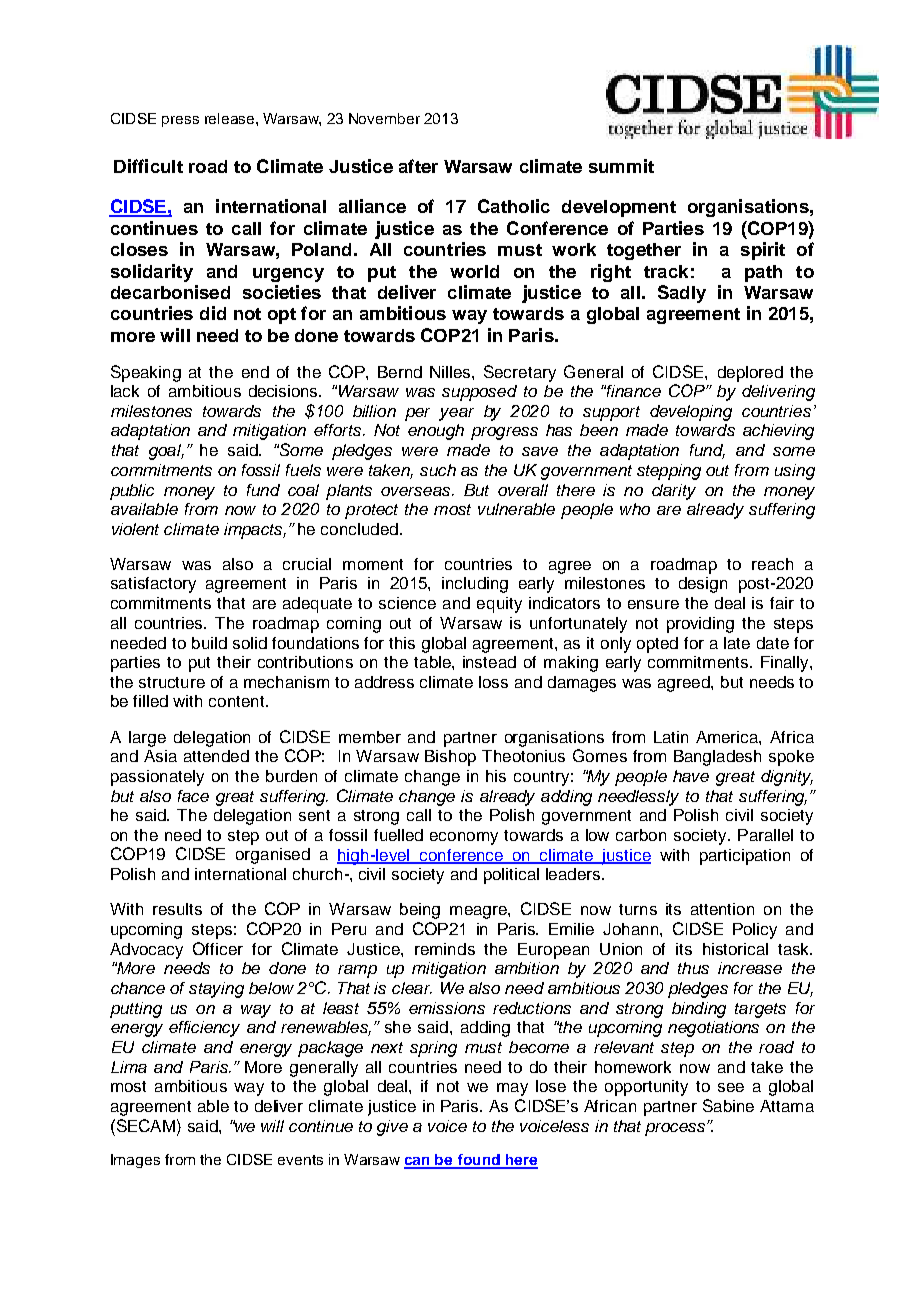 The image size is (924, 1308). Describe the element at coordinates (750, 374) in the screenshot. I see `deplored` at that location.
